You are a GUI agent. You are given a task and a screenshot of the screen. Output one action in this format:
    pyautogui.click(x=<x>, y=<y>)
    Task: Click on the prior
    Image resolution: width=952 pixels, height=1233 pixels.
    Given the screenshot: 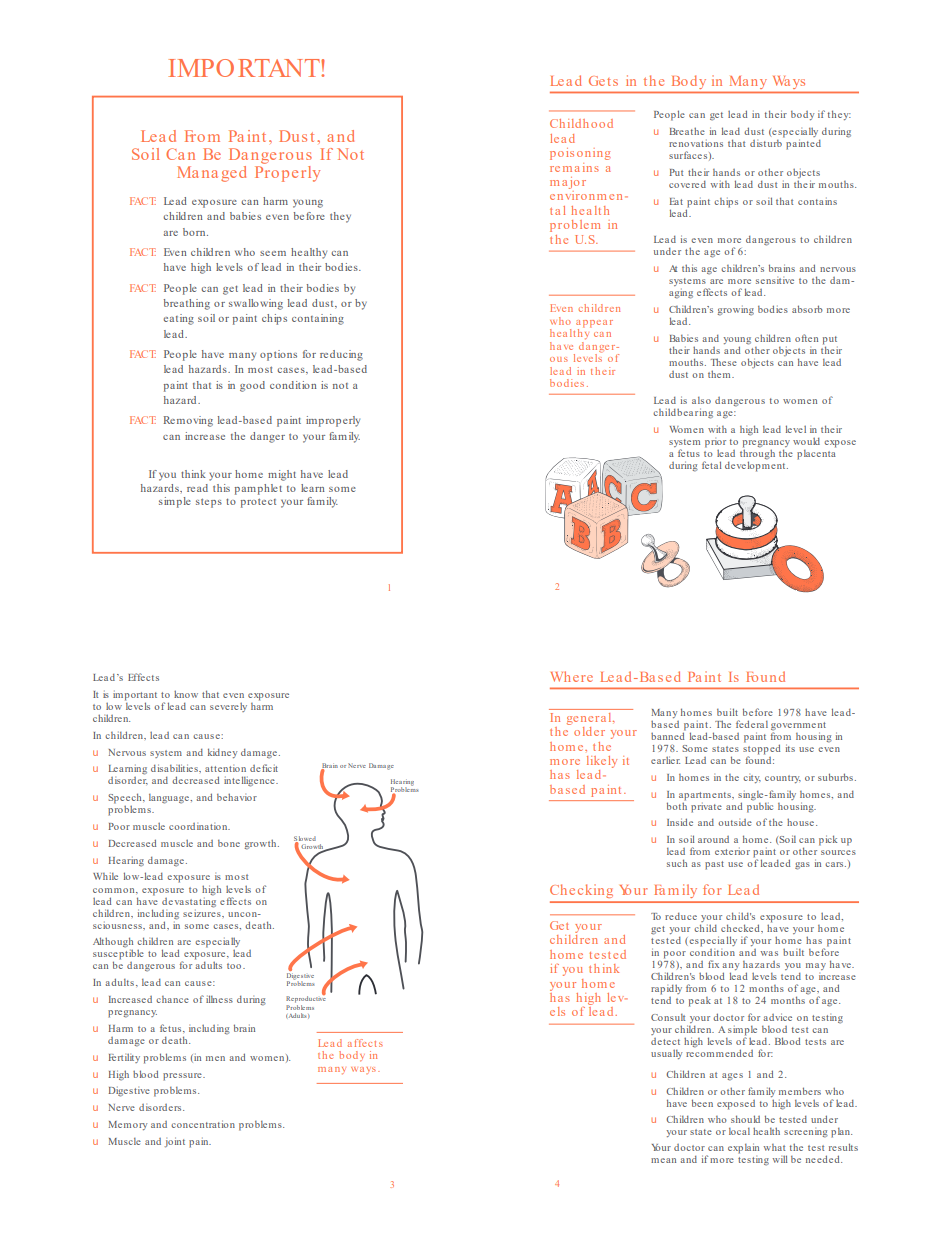 What is the action you would take?
    pyautogui.click(x=715, y=444)
